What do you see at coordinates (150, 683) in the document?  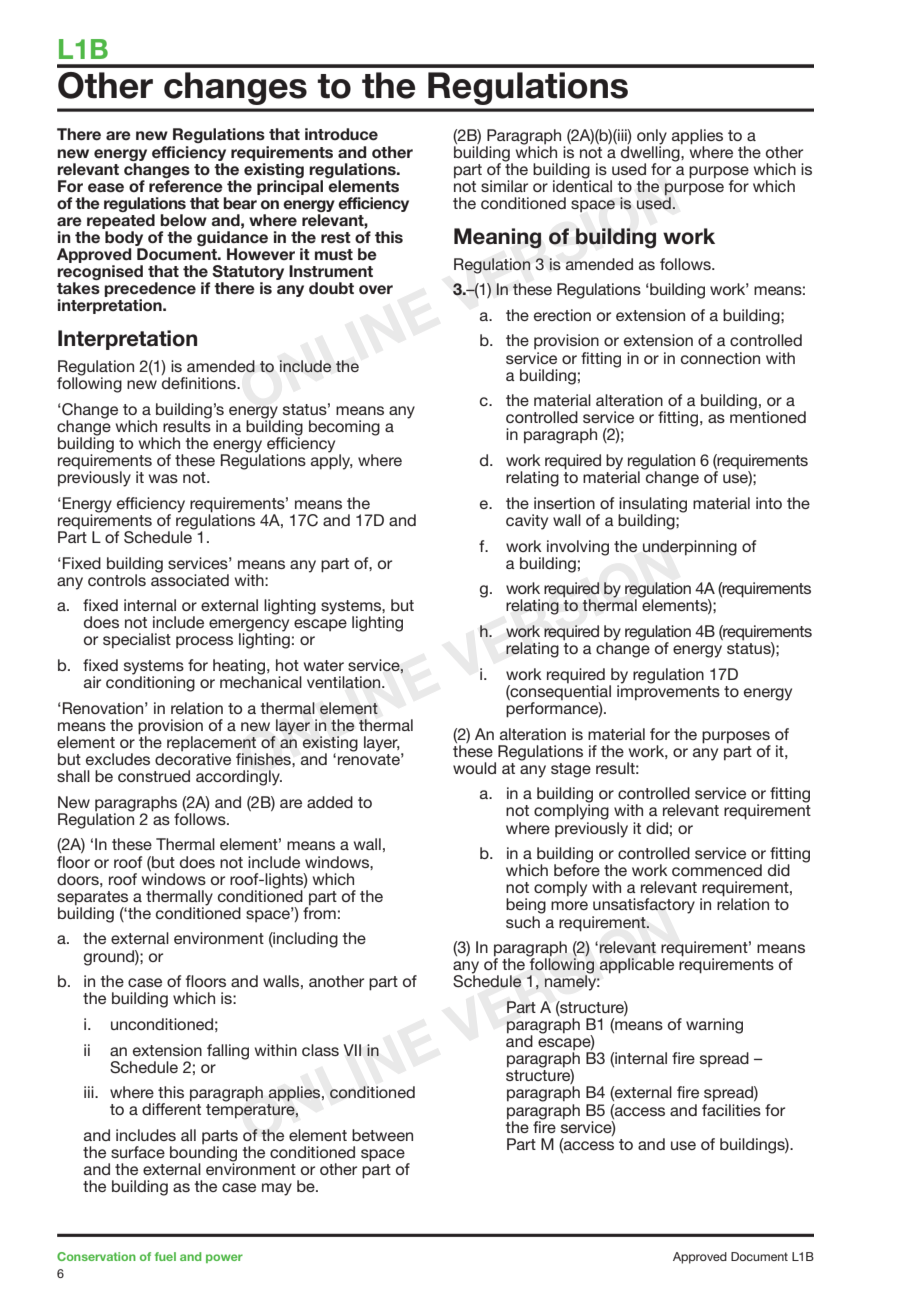 I see `conditioning` at bounding box center [150, 683].
